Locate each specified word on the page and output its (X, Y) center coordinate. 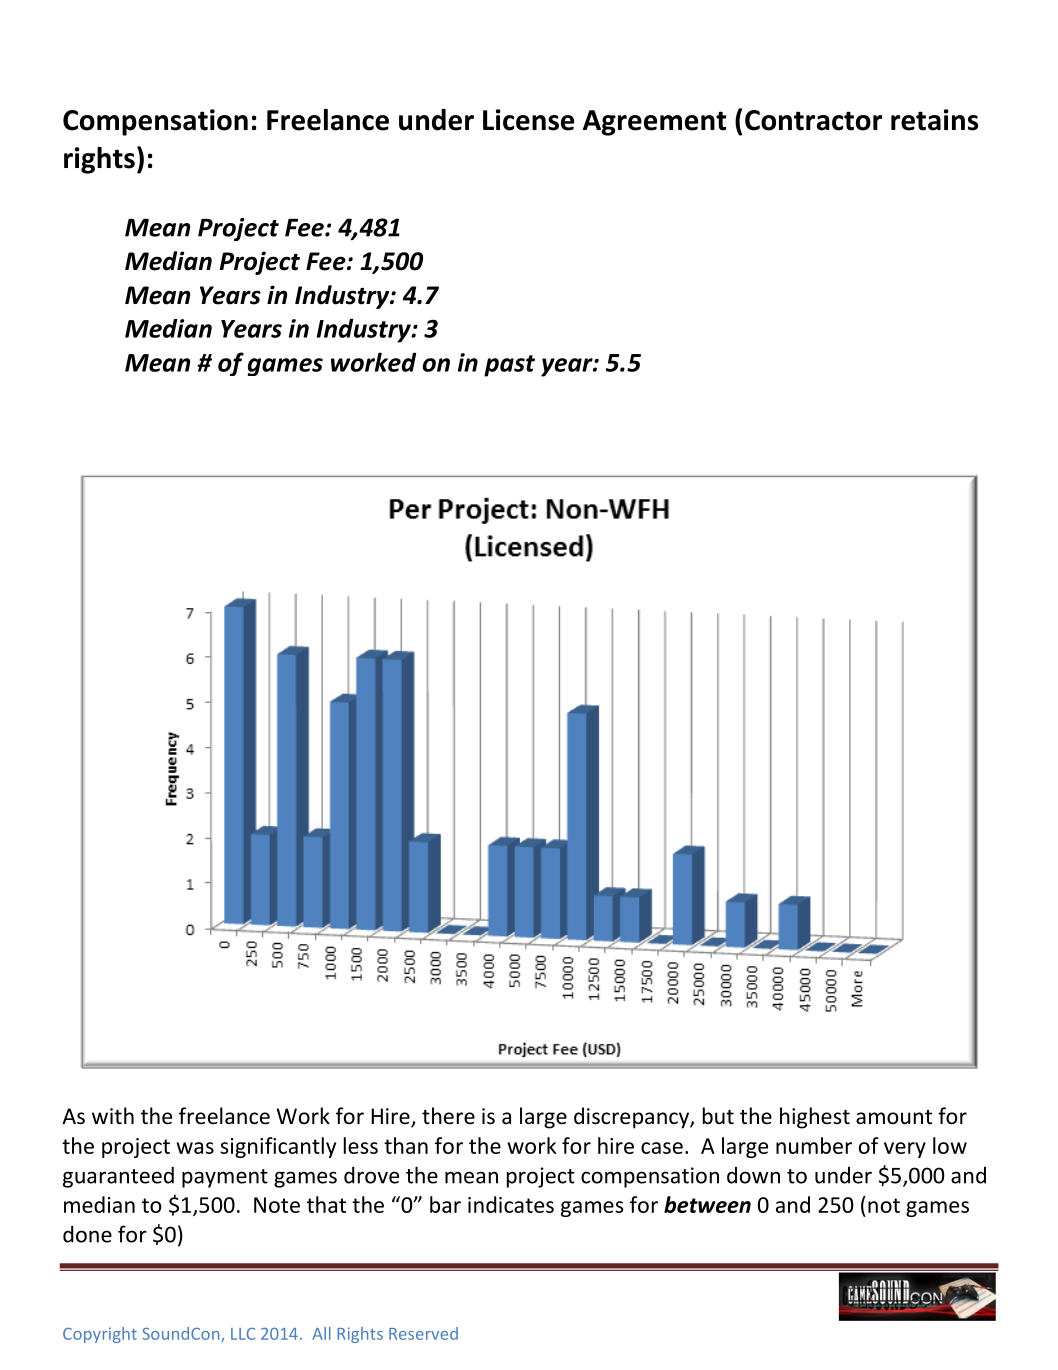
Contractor (813, 120)
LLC (243, 1334)
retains (934, 120)
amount (894, 1117)
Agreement (654, 123)
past (509, 366)
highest (815, 1118)
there (448, 1116)
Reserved (423, 1333)
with (113, 1115)
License (528, 120)
